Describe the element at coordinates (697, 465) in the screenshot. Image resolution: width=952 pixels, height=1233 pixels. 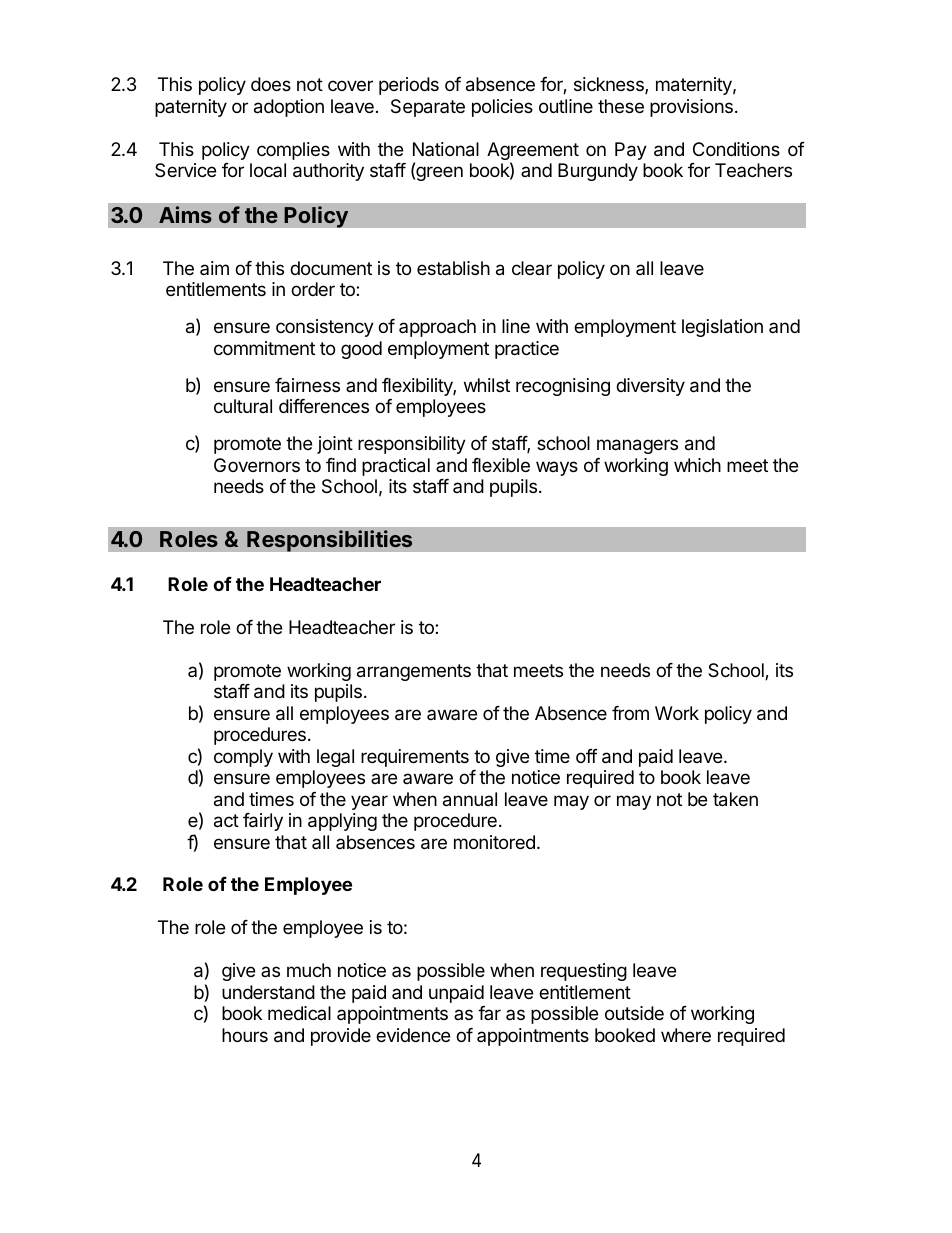
I see `which` at that location.
